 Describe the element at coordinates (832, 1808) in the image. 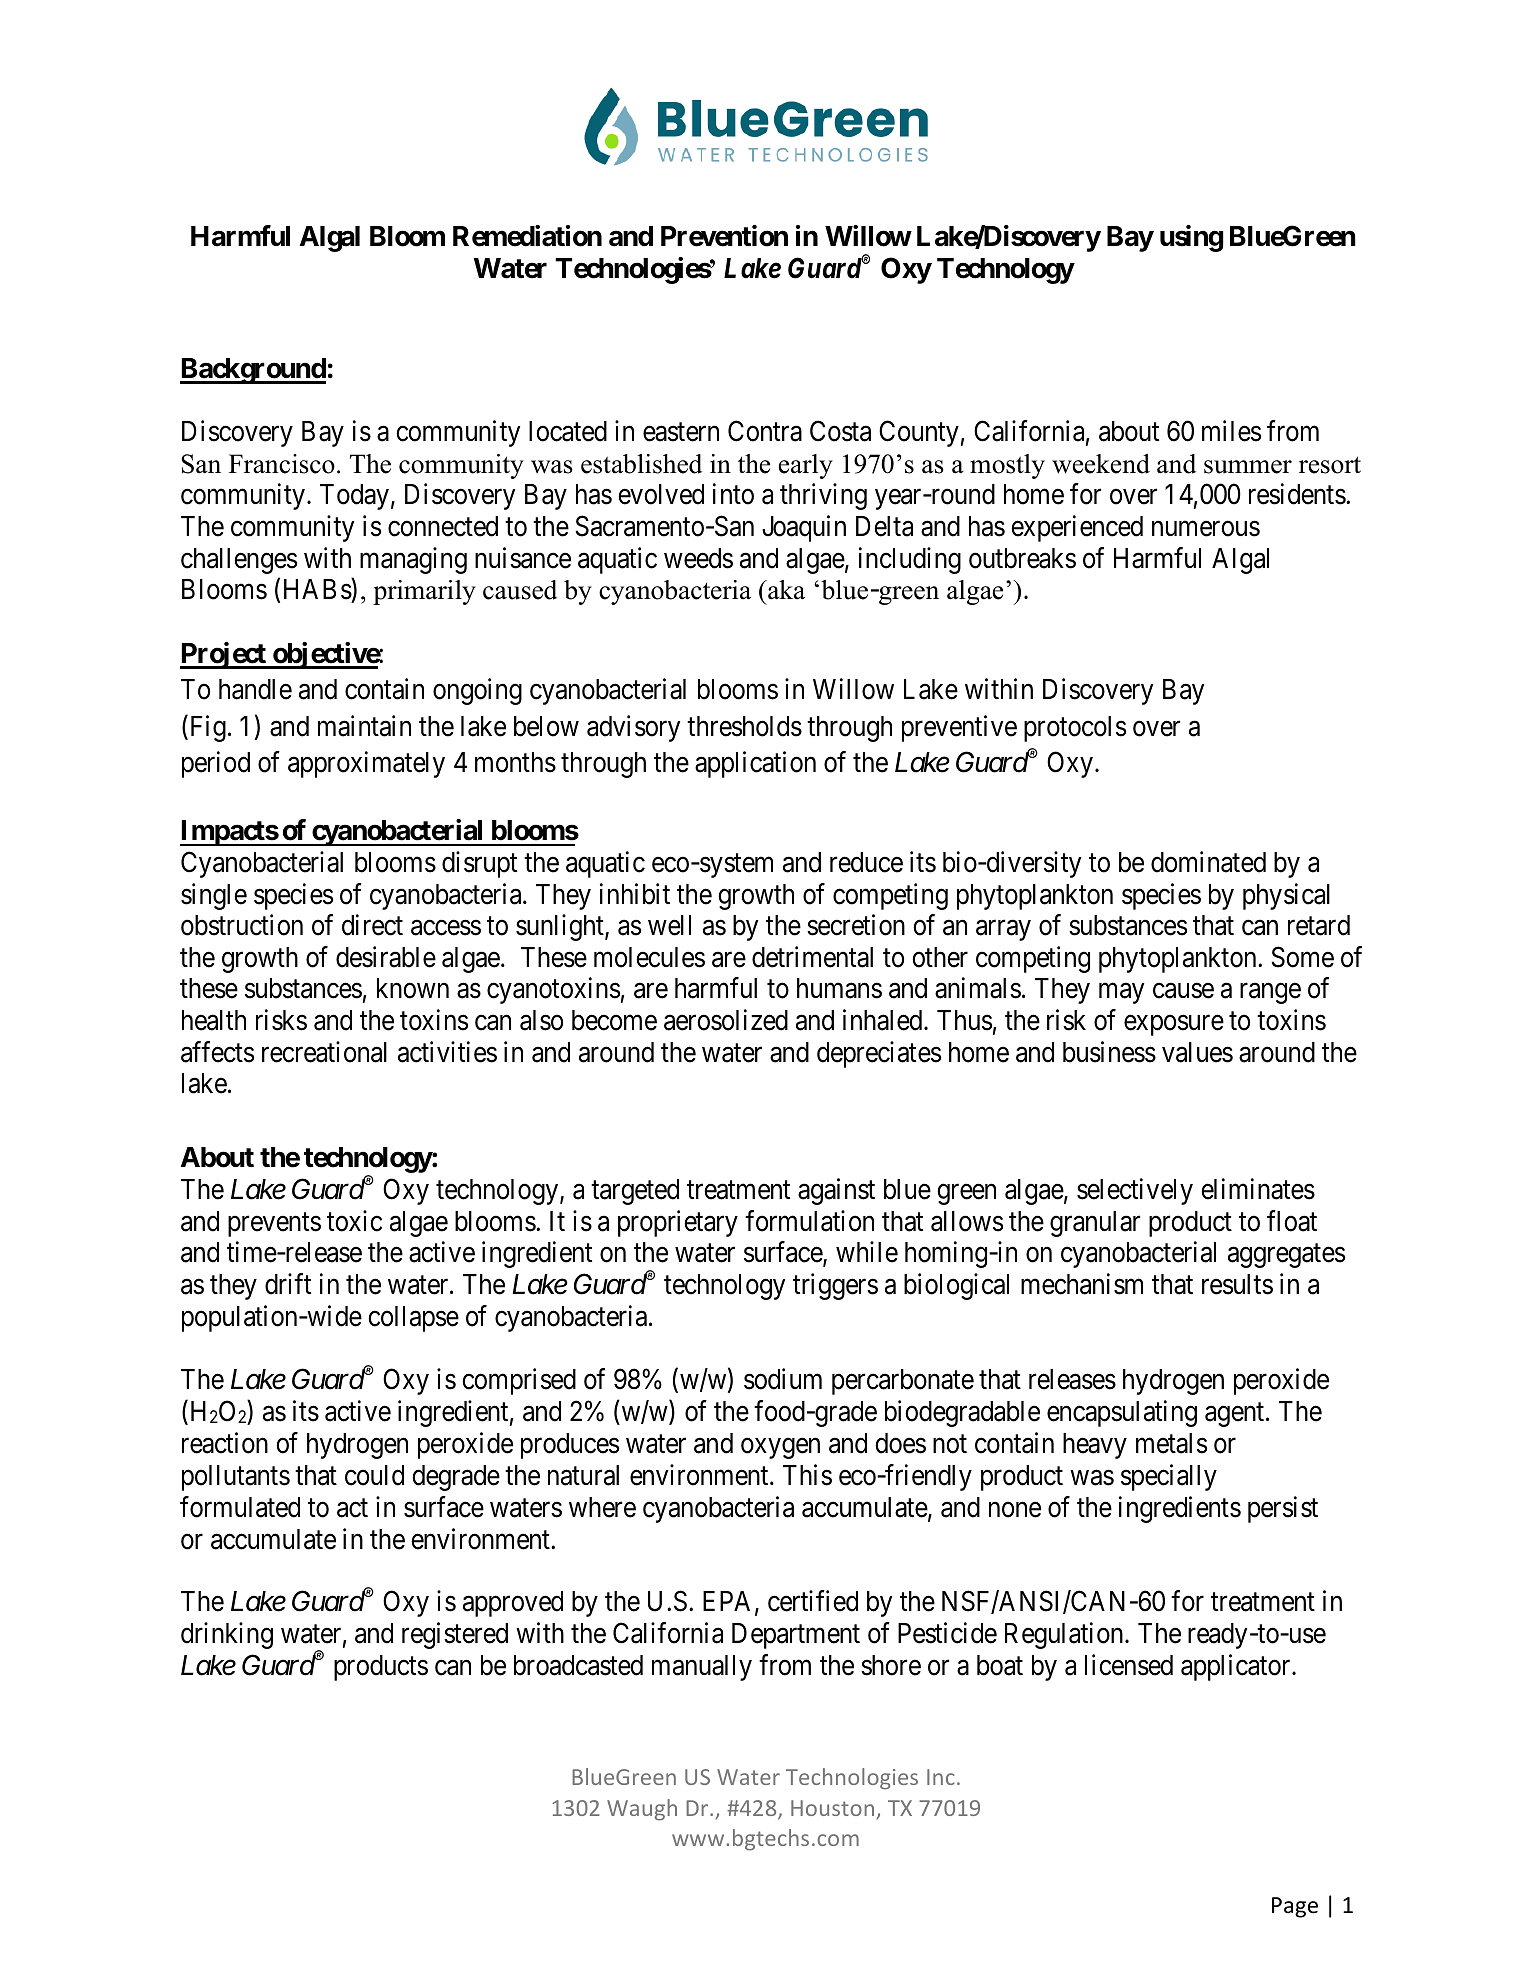

I see `Houston` at that location.
